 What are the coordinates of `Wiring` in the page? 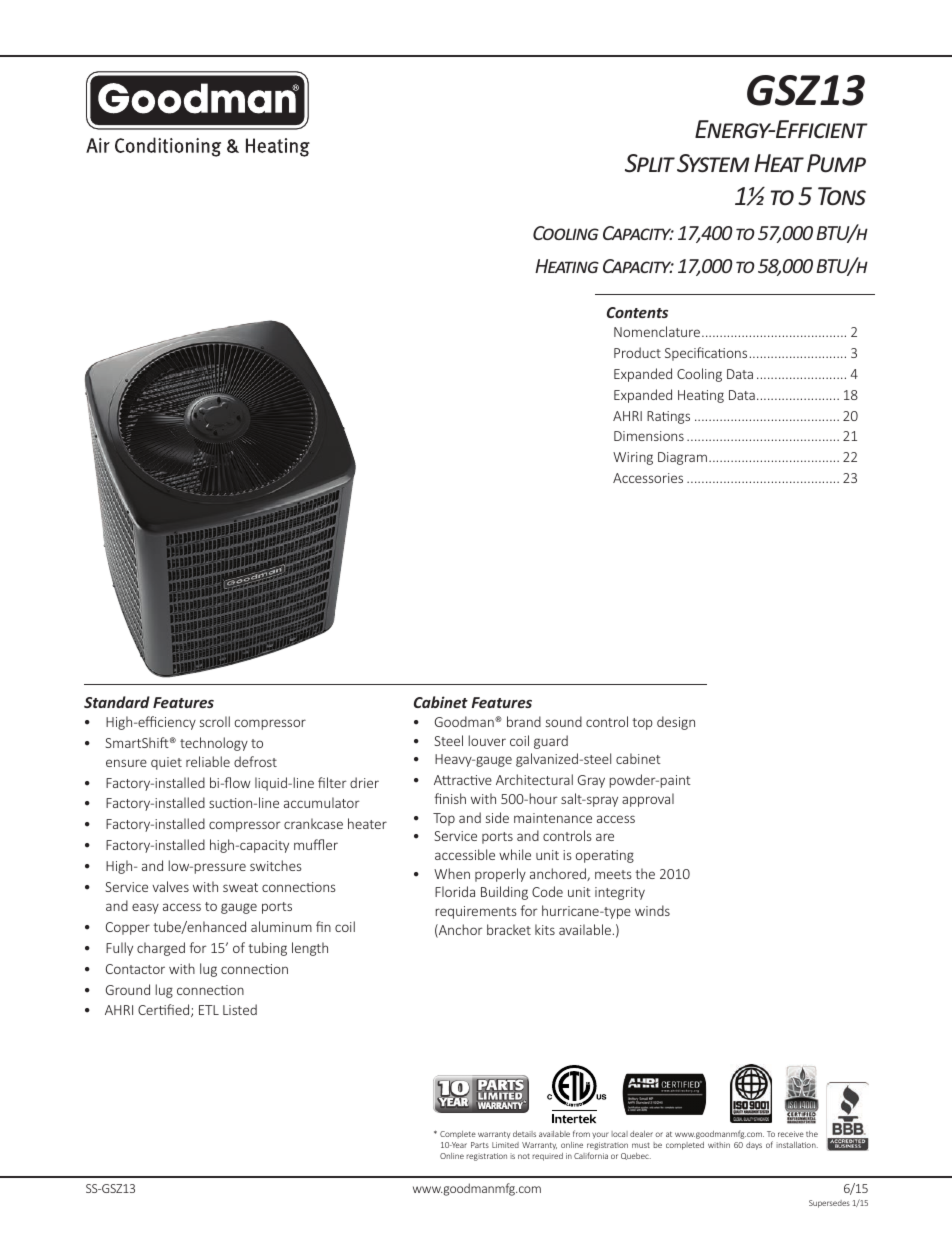 It's located at (633, 458).
